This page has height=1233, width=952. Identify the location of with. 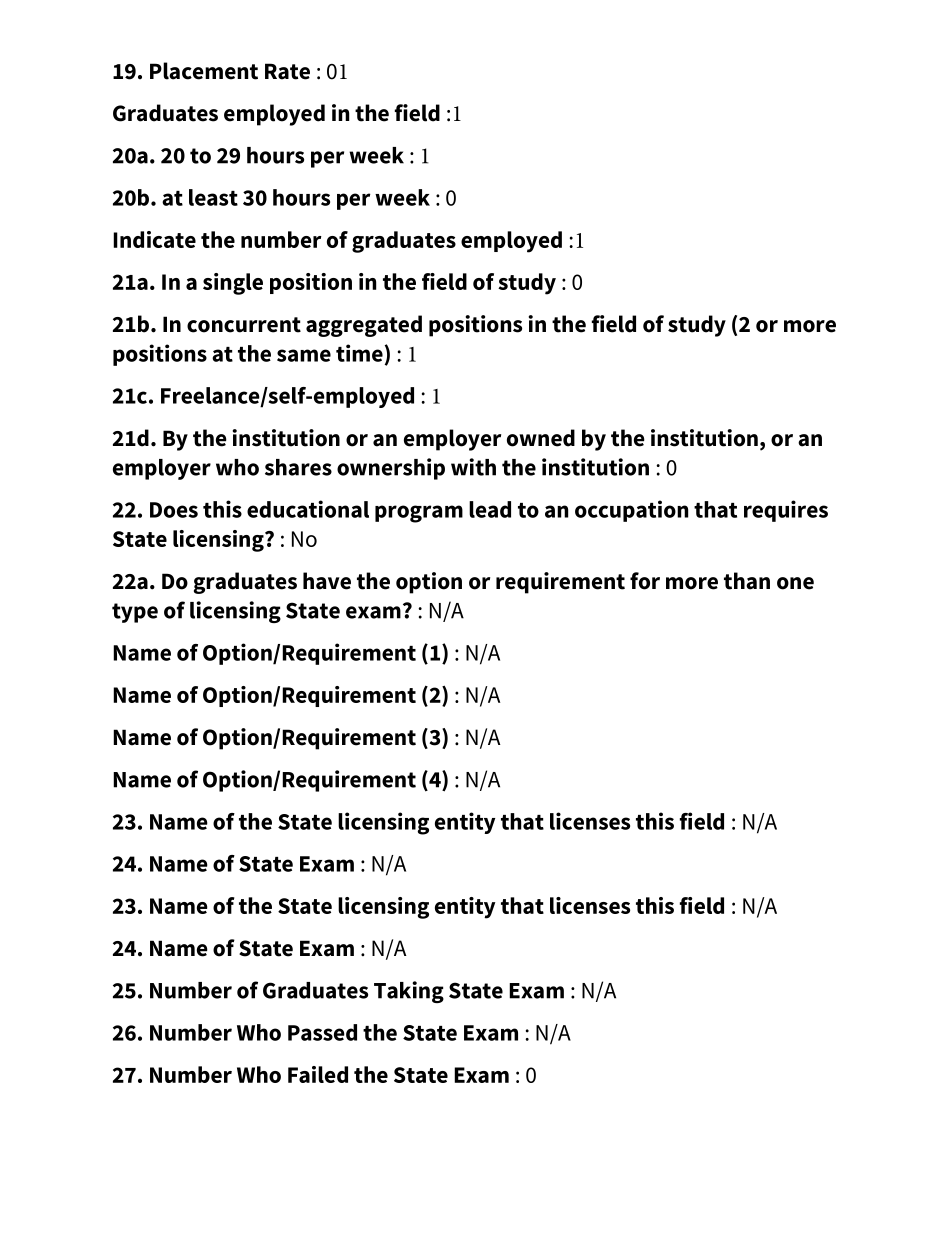
(473, 467).
